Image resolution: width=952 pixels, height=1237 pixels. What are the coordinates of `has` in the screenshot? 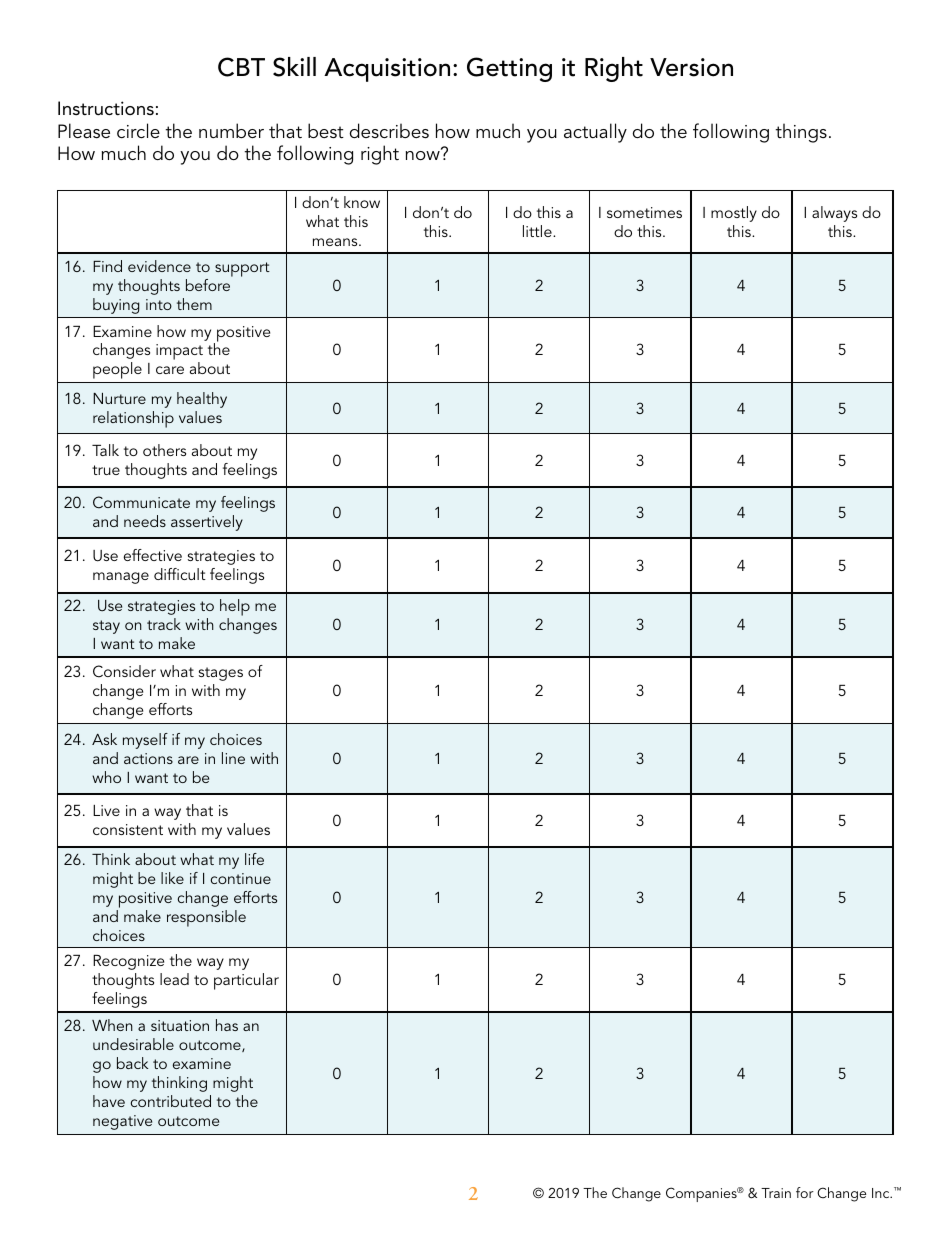 It's located at (227, 1025).
